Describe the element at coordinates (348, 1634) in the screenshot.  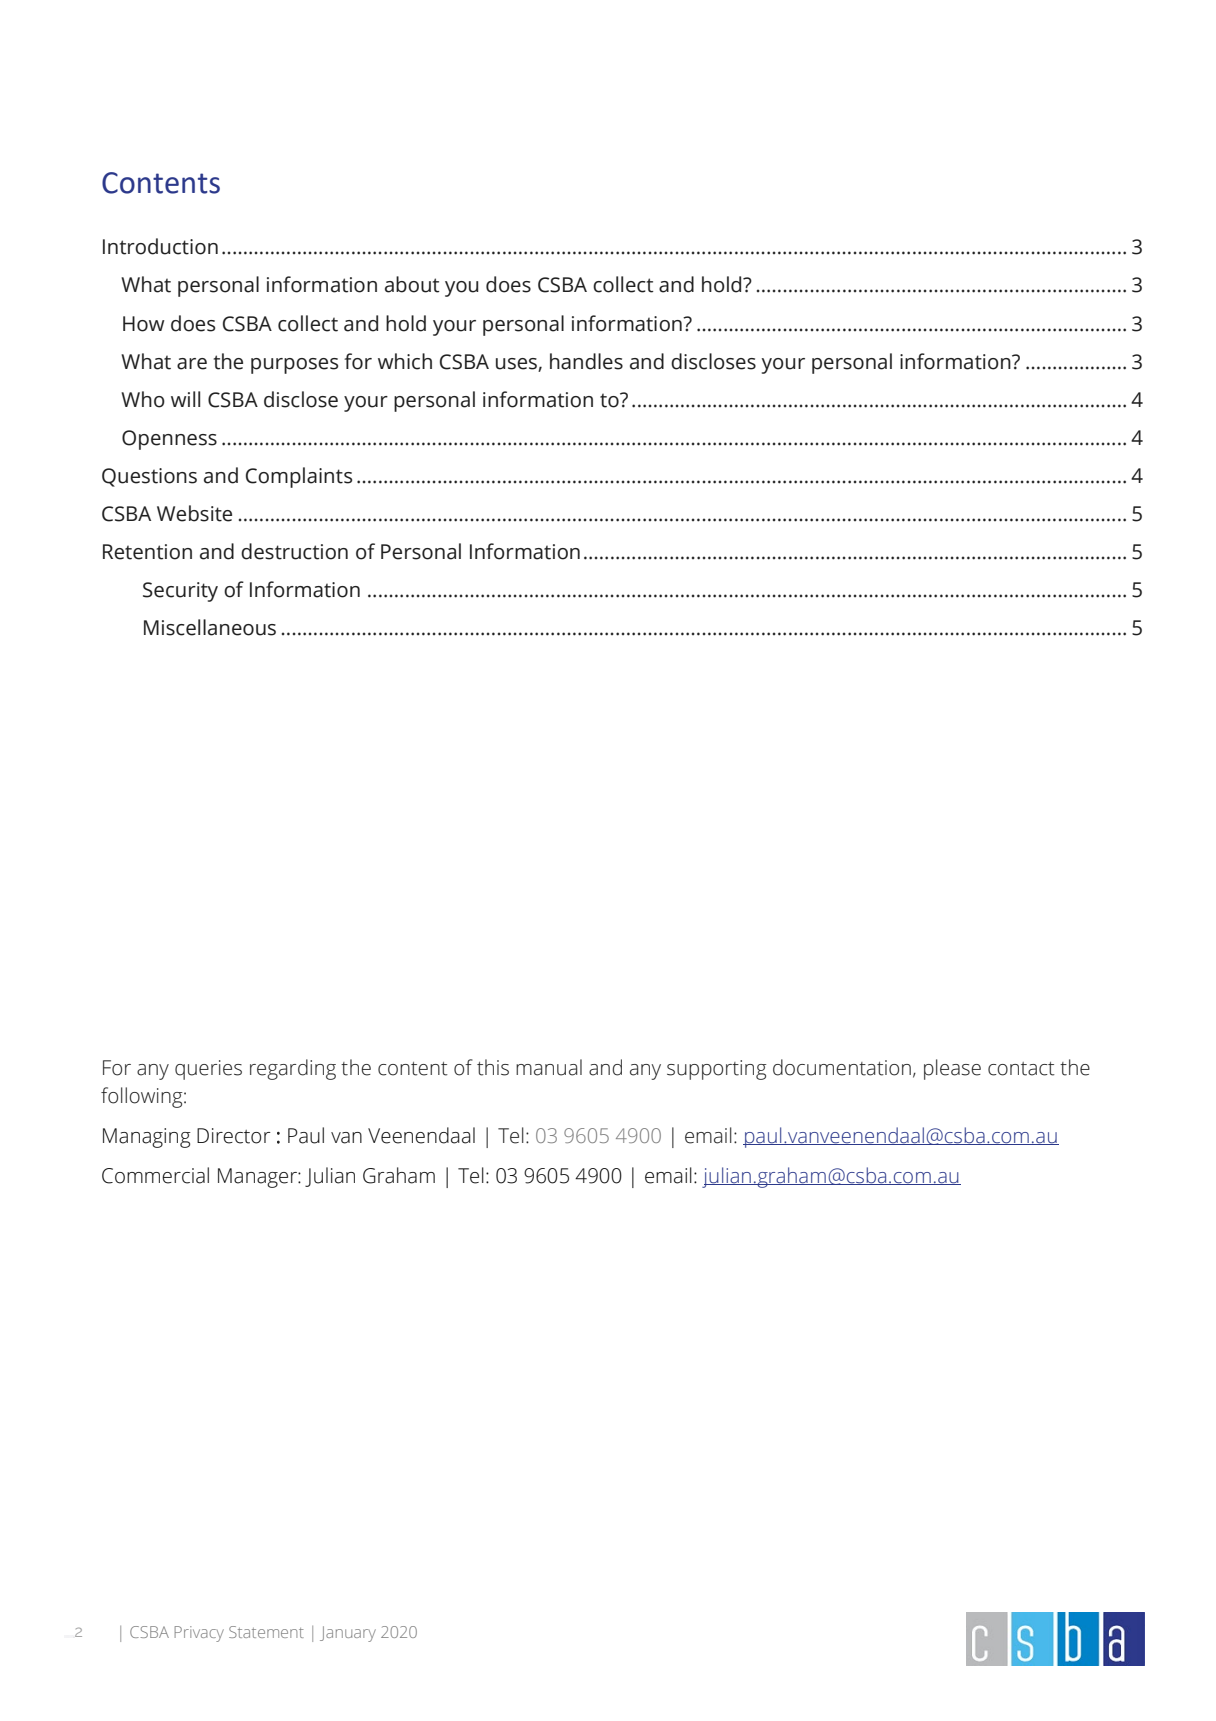
I see `January` at that location.
